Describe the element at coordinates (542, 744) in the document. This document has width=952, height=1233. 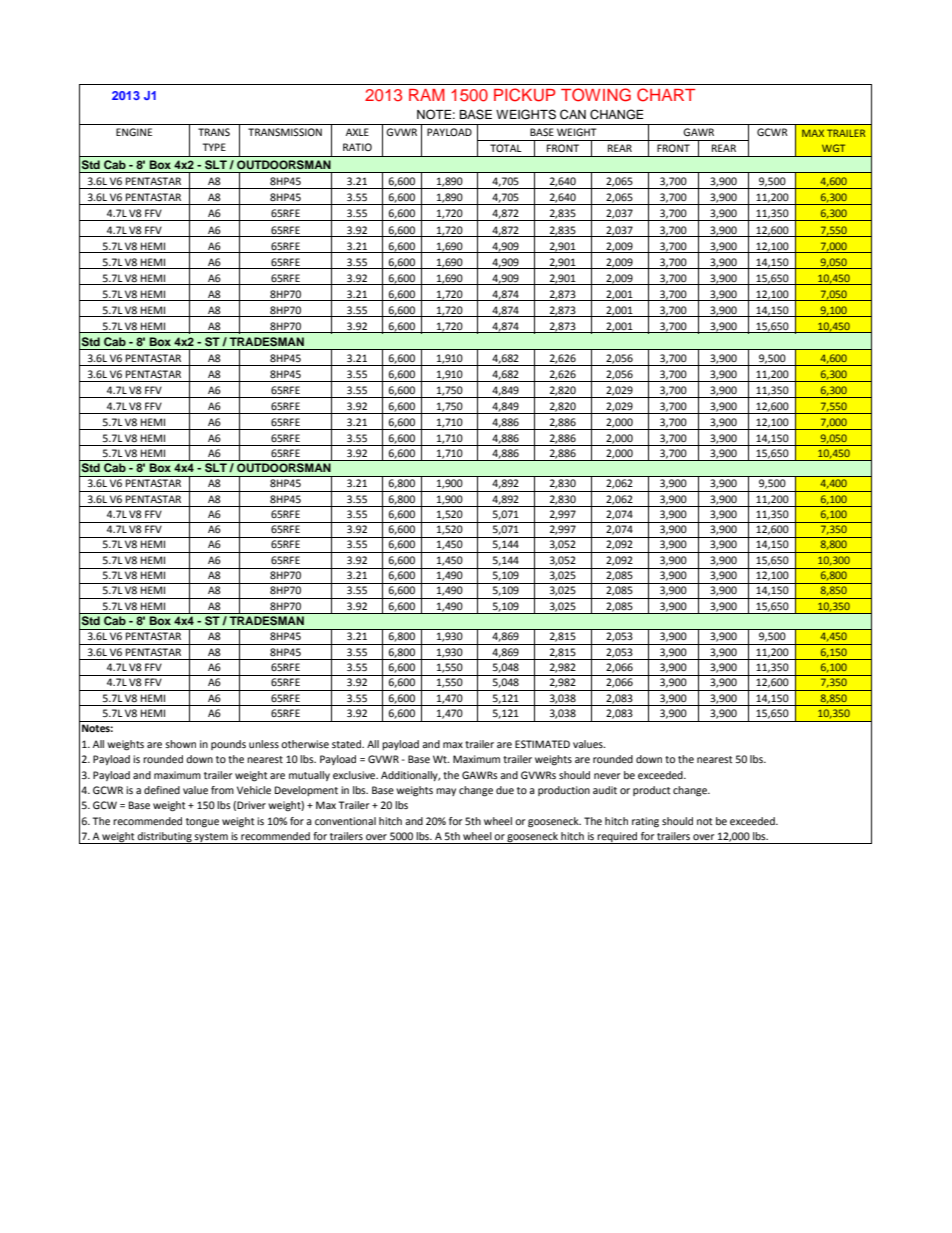
I see `ESTIMATED` at that location.
